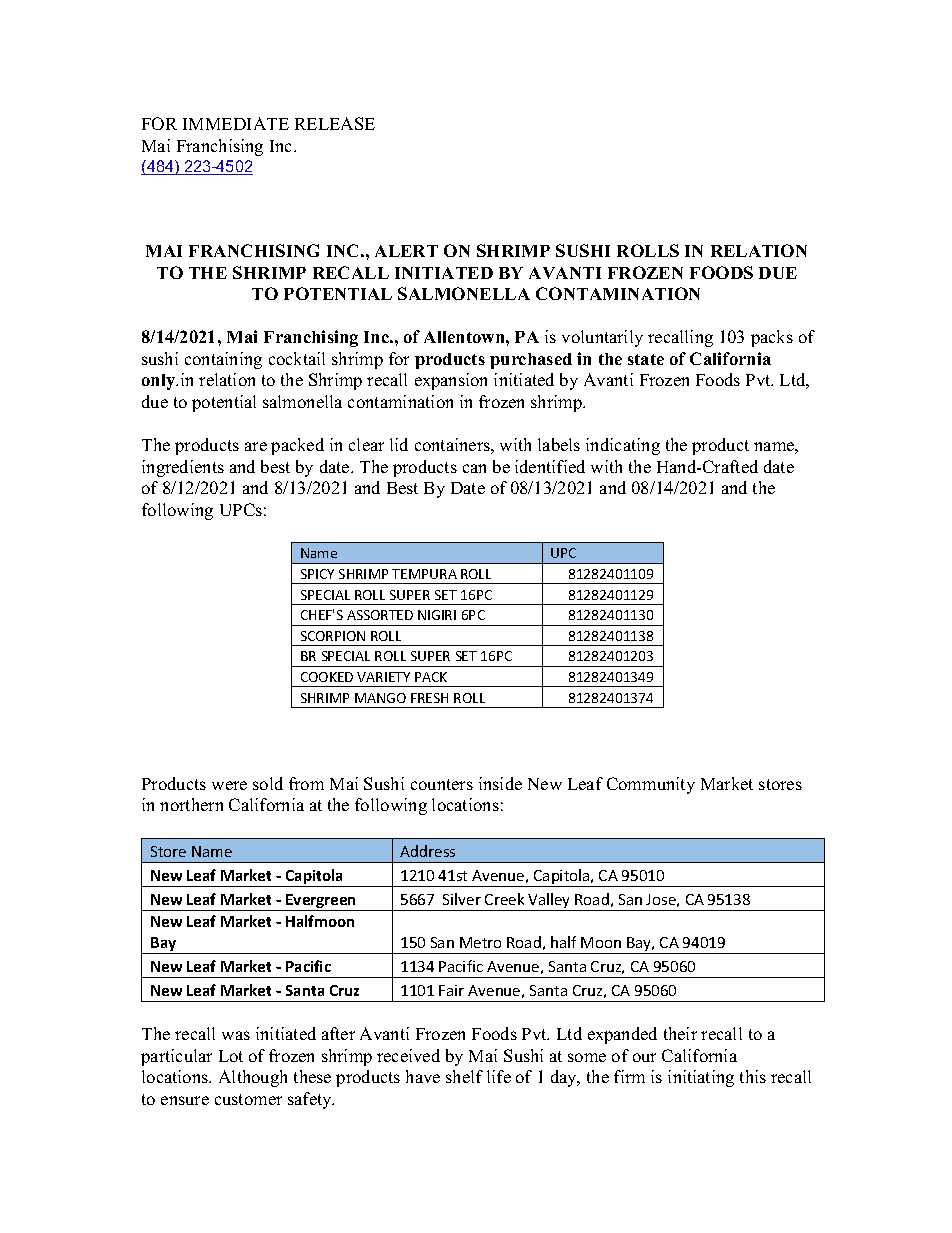  I want to click on Although, so click(253, 1078).
